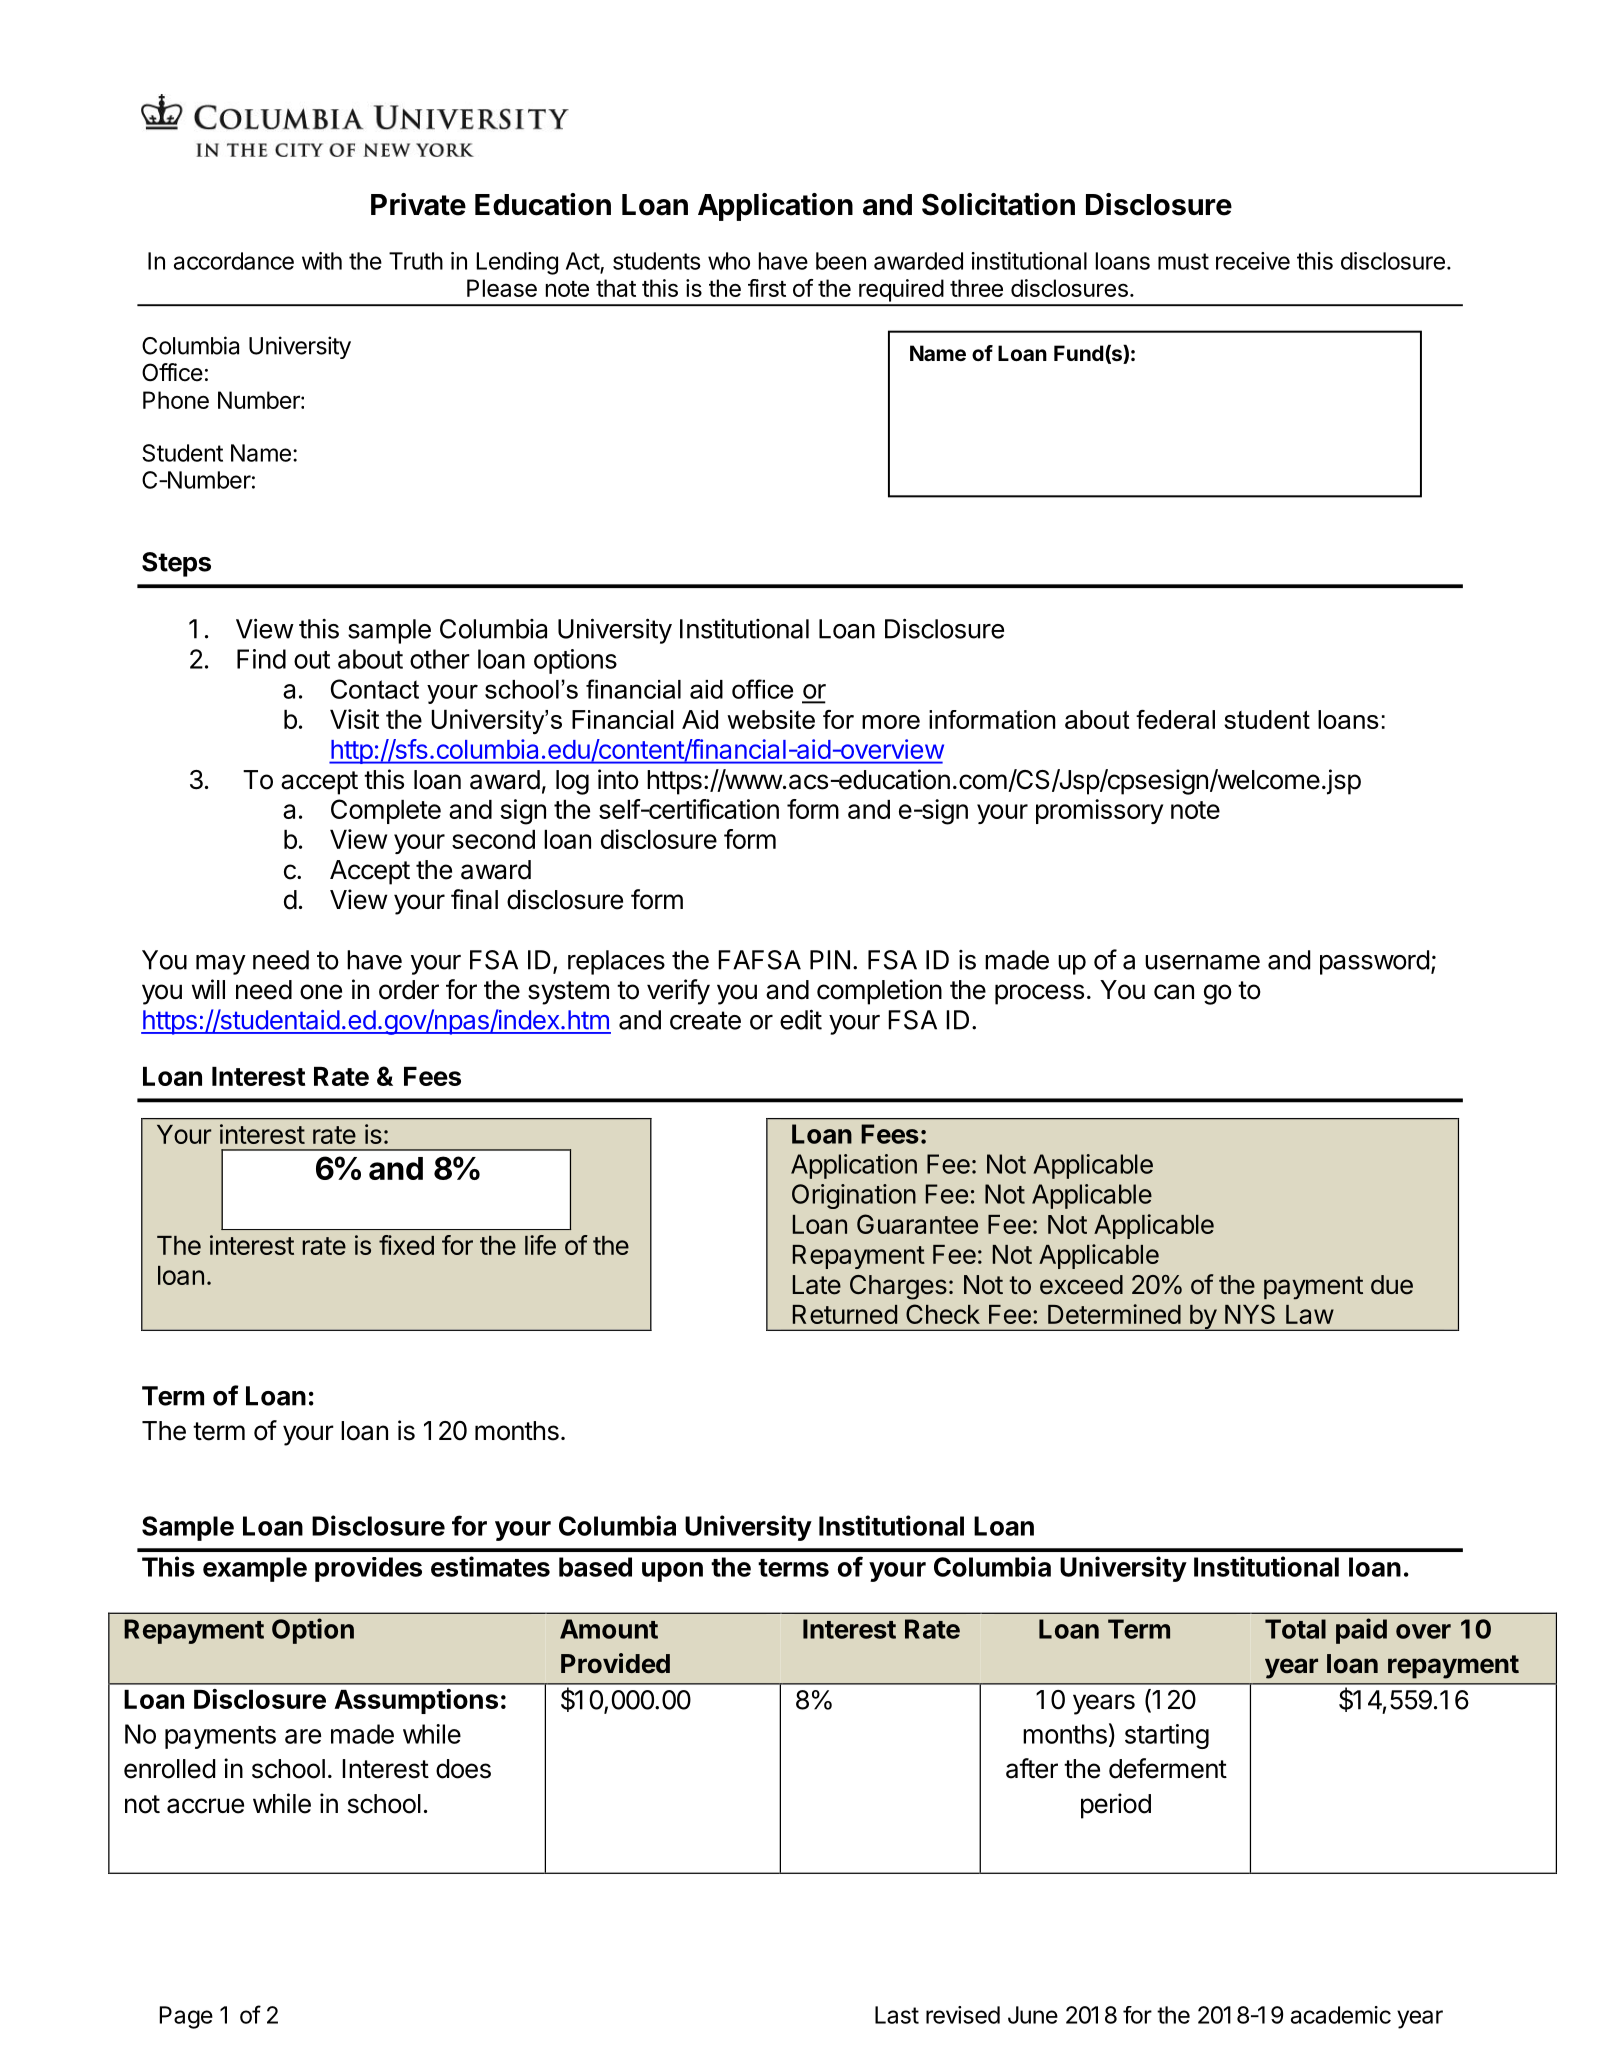 The image size is (1600, 2070). I want to click on Returned, so click(845, 1314).
